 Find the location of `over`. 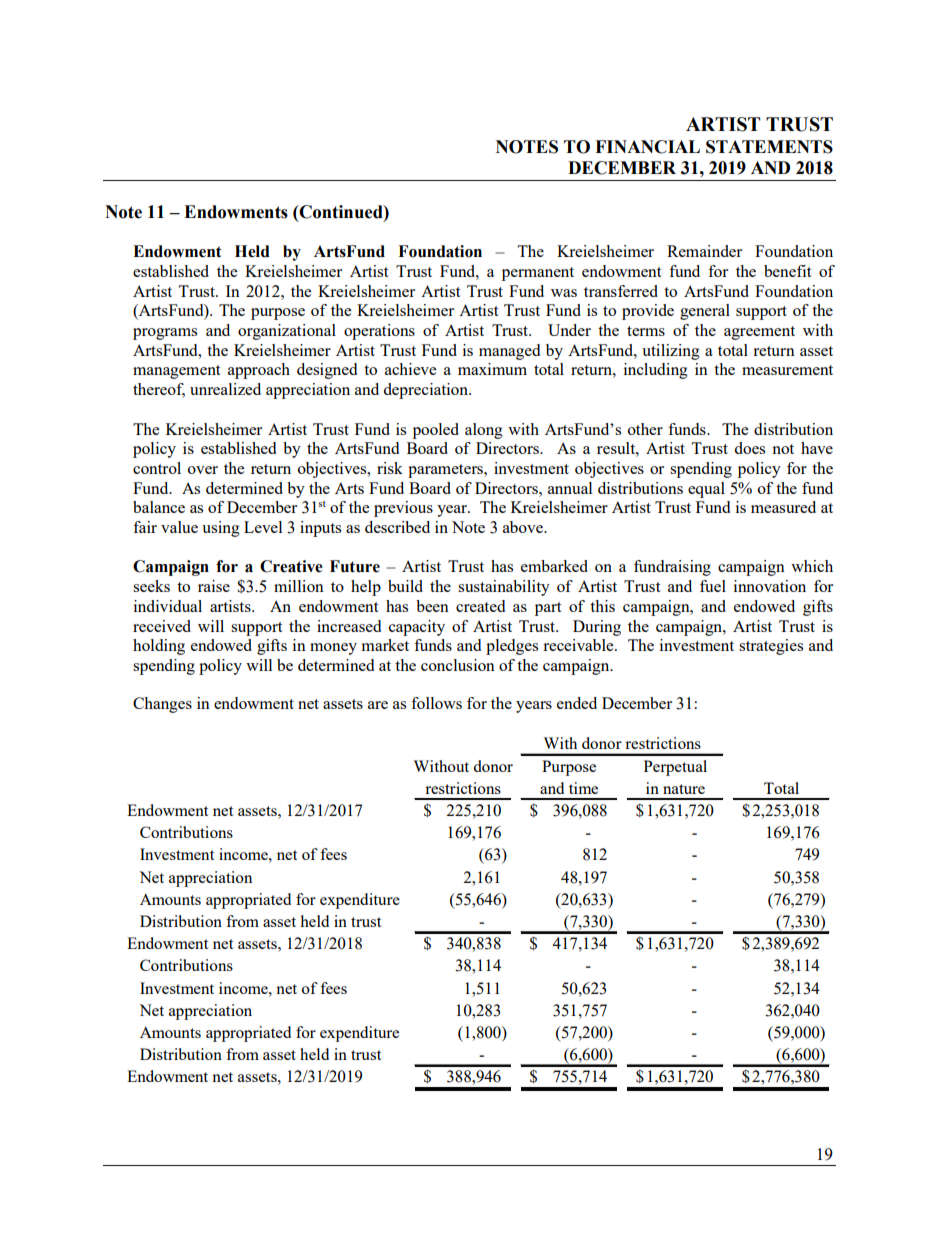

over is located at coordinates (203, 470).
